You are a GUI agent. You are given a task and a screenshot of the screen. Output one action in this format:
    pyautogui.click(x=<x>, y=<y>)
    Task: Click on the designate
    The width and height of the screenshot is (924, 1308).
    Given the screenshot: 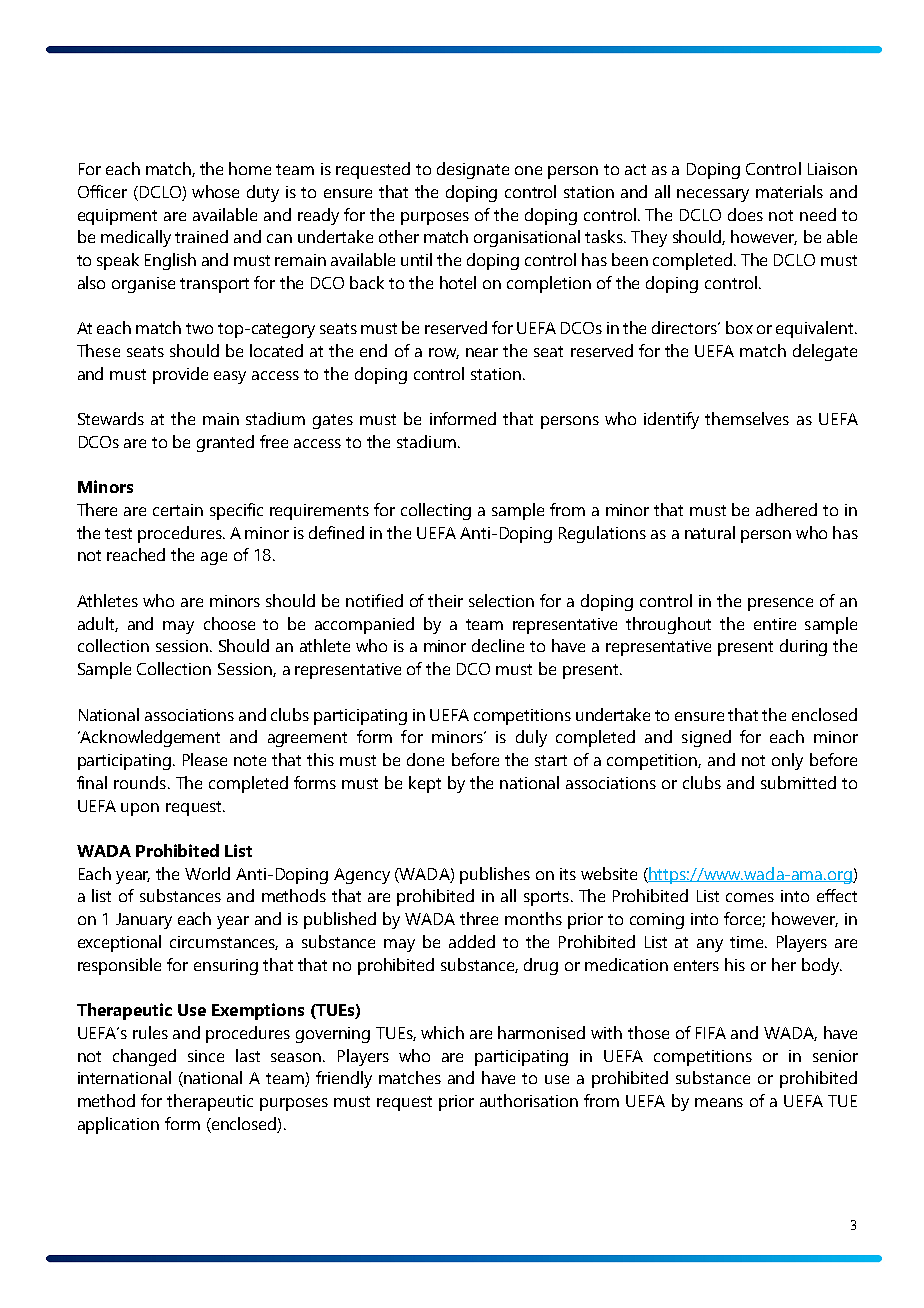 What is the action you would take?
    pyautogui.click(x=473, y=170)
